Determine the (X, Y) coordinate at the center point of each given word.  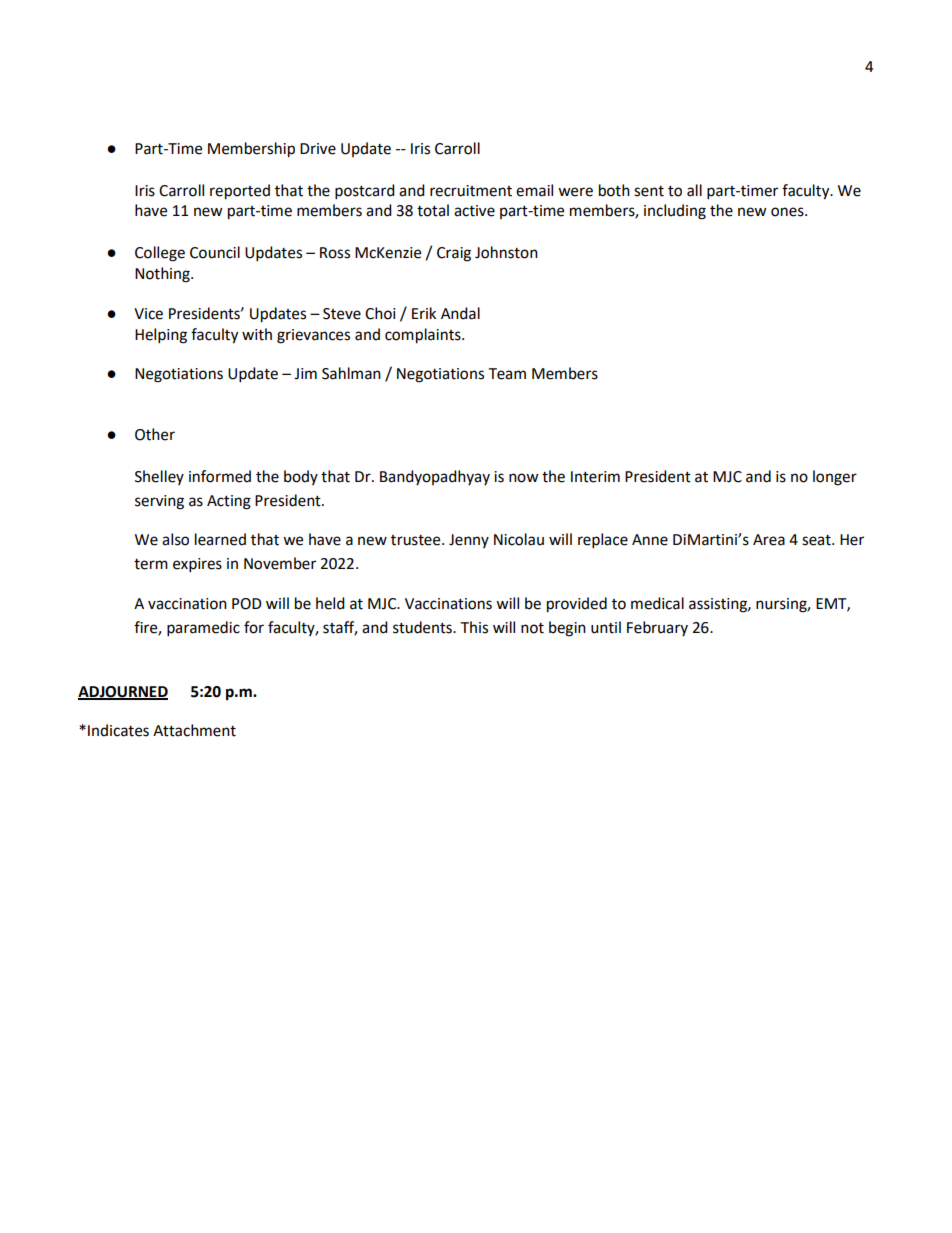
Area (769, 540)
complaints (424, 336)
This (474, 627)
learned (220, 539)
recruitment (471, 191)
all (694, 190)
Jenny (469, 541)
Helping (161, 336)
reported (240, 192)
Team (507, 374)
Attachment (194, 730)
